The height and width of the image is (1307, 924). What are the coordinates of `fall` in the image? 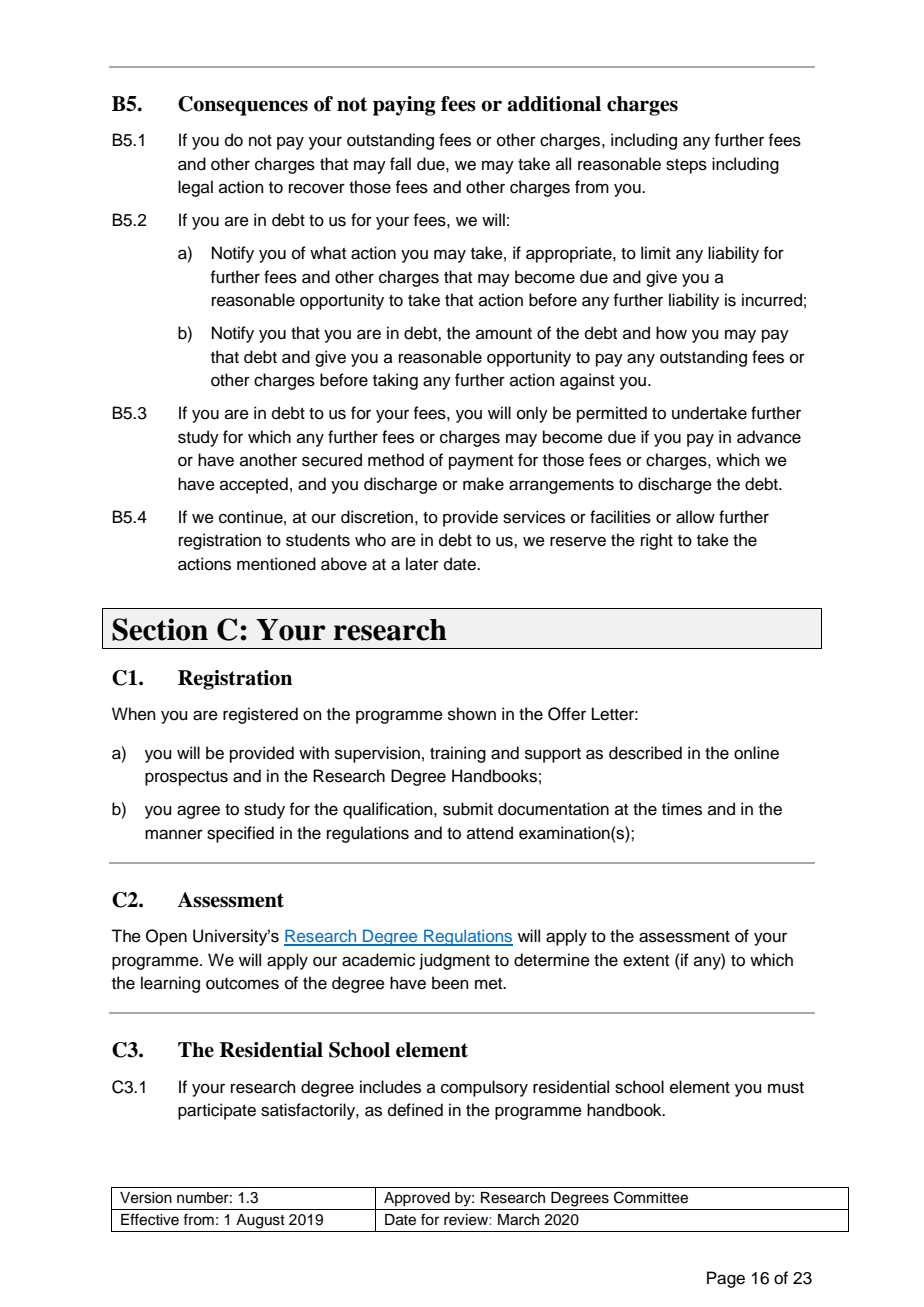 It's located at (400, 164).
